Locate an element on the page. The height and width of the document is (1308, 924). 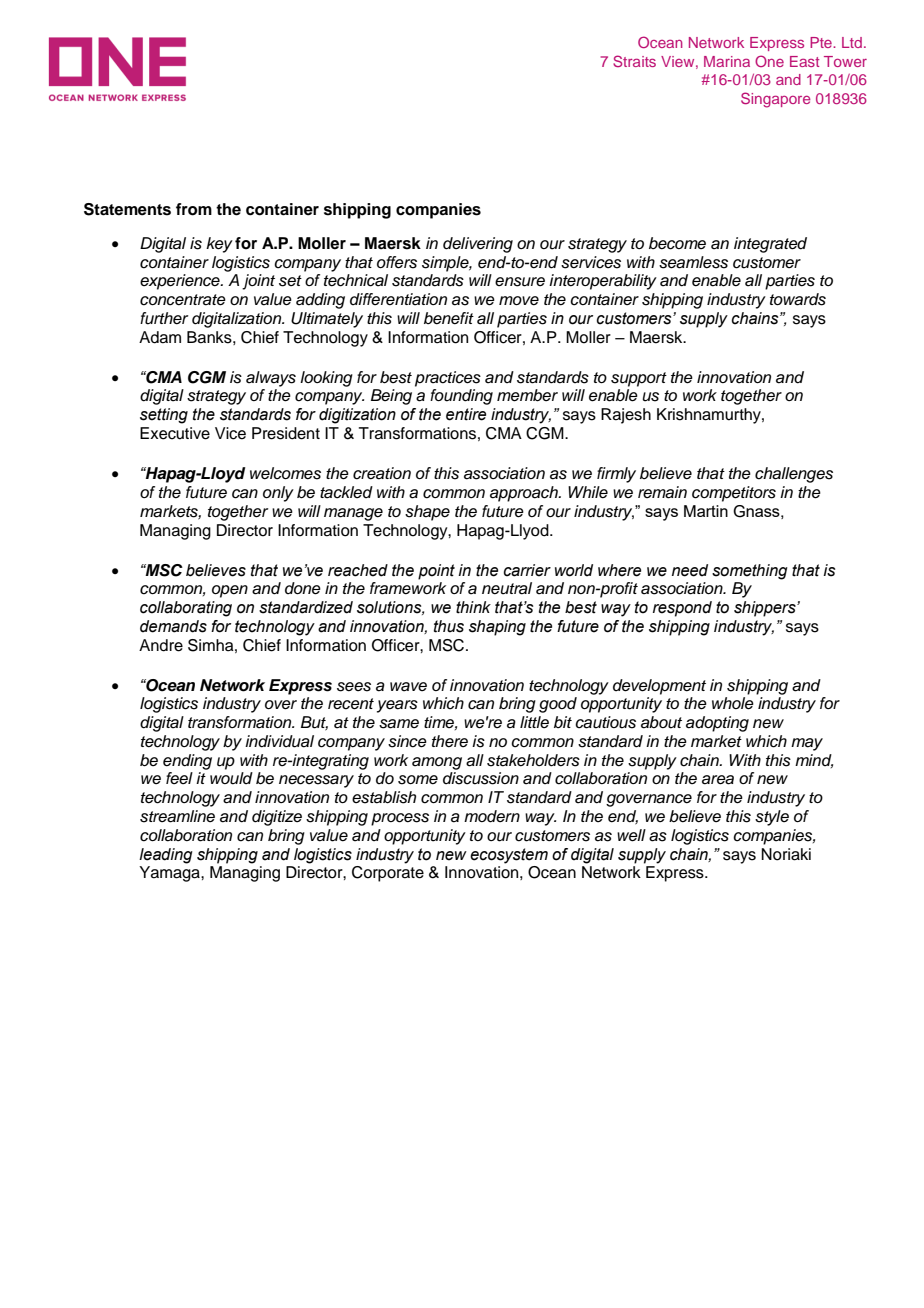
style is located at coordinates (772, 818).
